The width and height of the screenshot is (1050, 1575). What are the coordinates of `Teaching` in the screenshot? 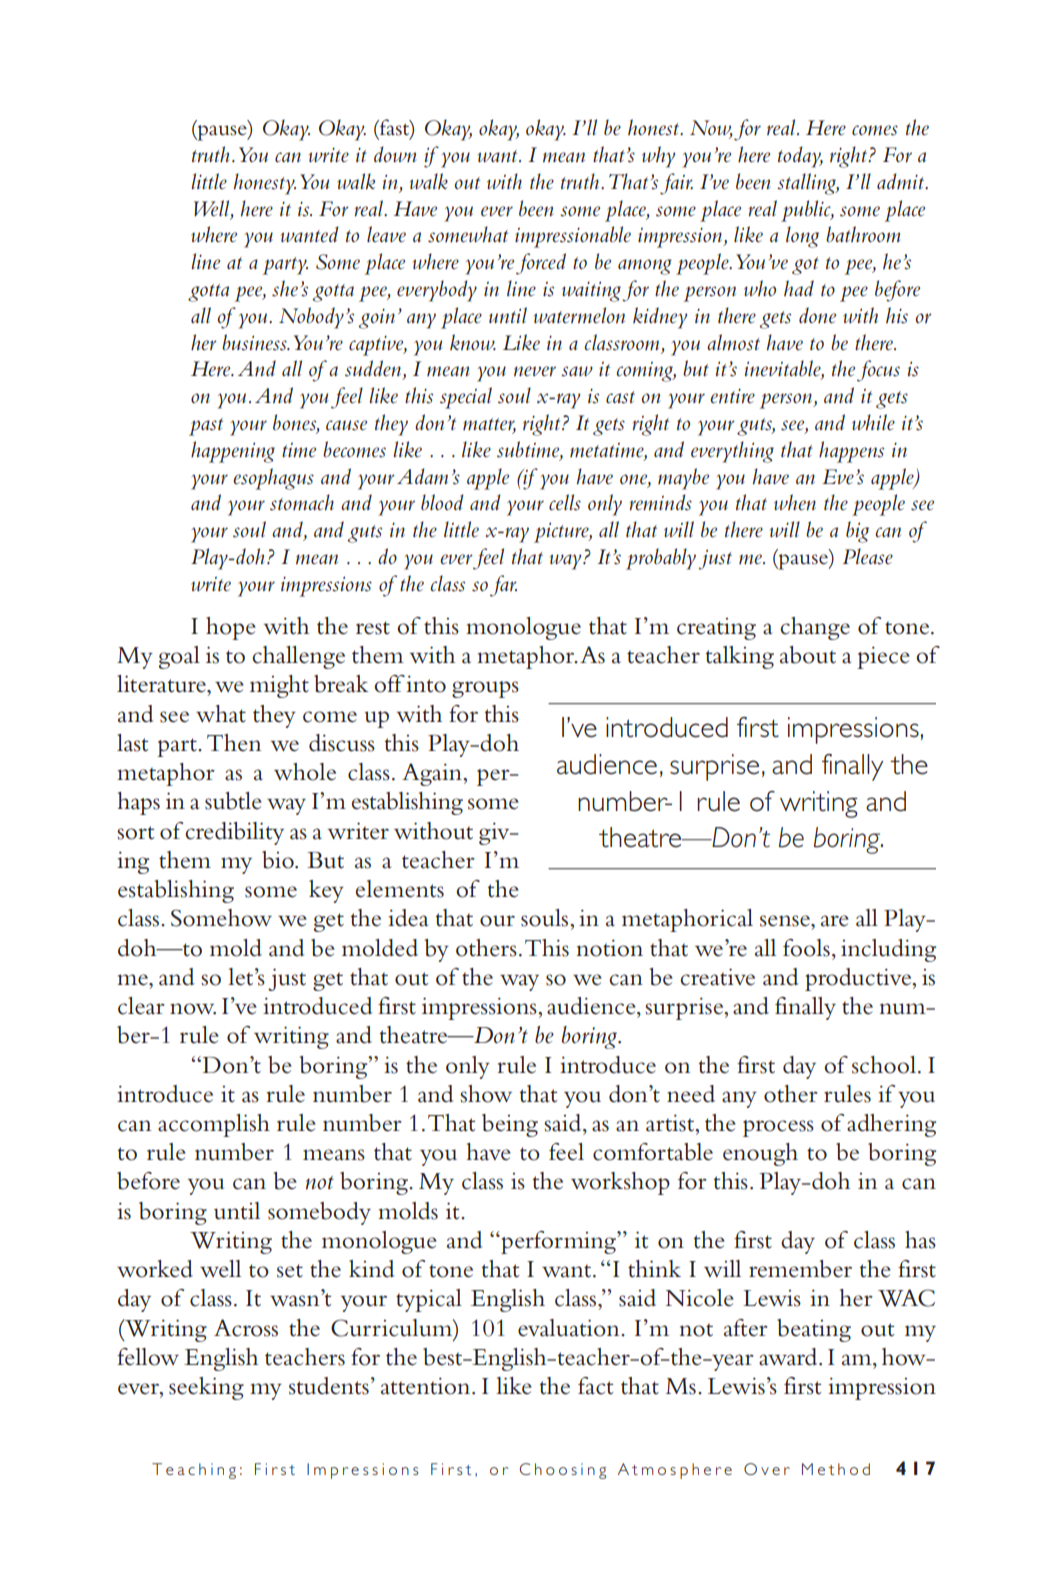 It's located at (194, 1471).
